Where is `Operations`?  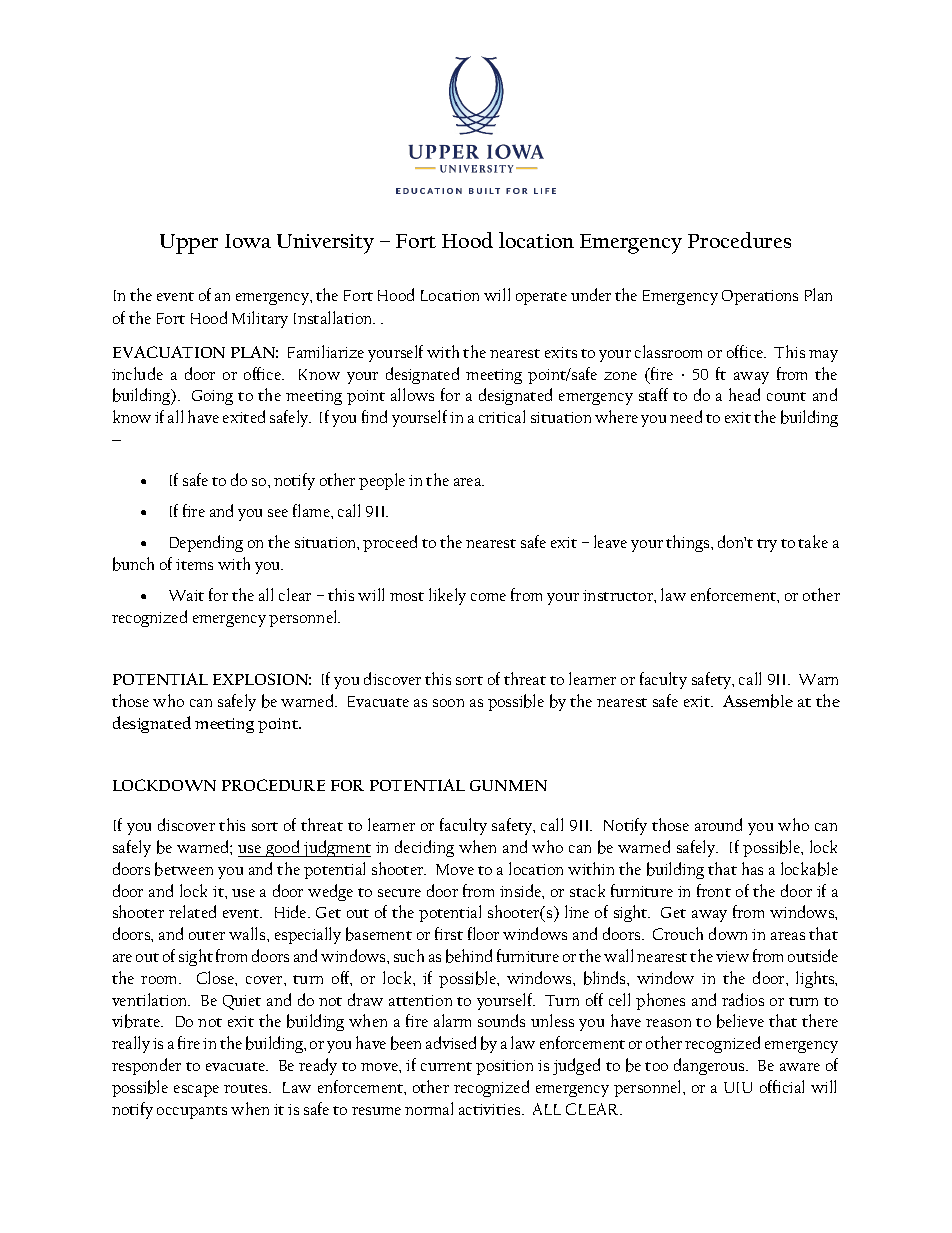
Operations is located at coordinates (760, 297).
